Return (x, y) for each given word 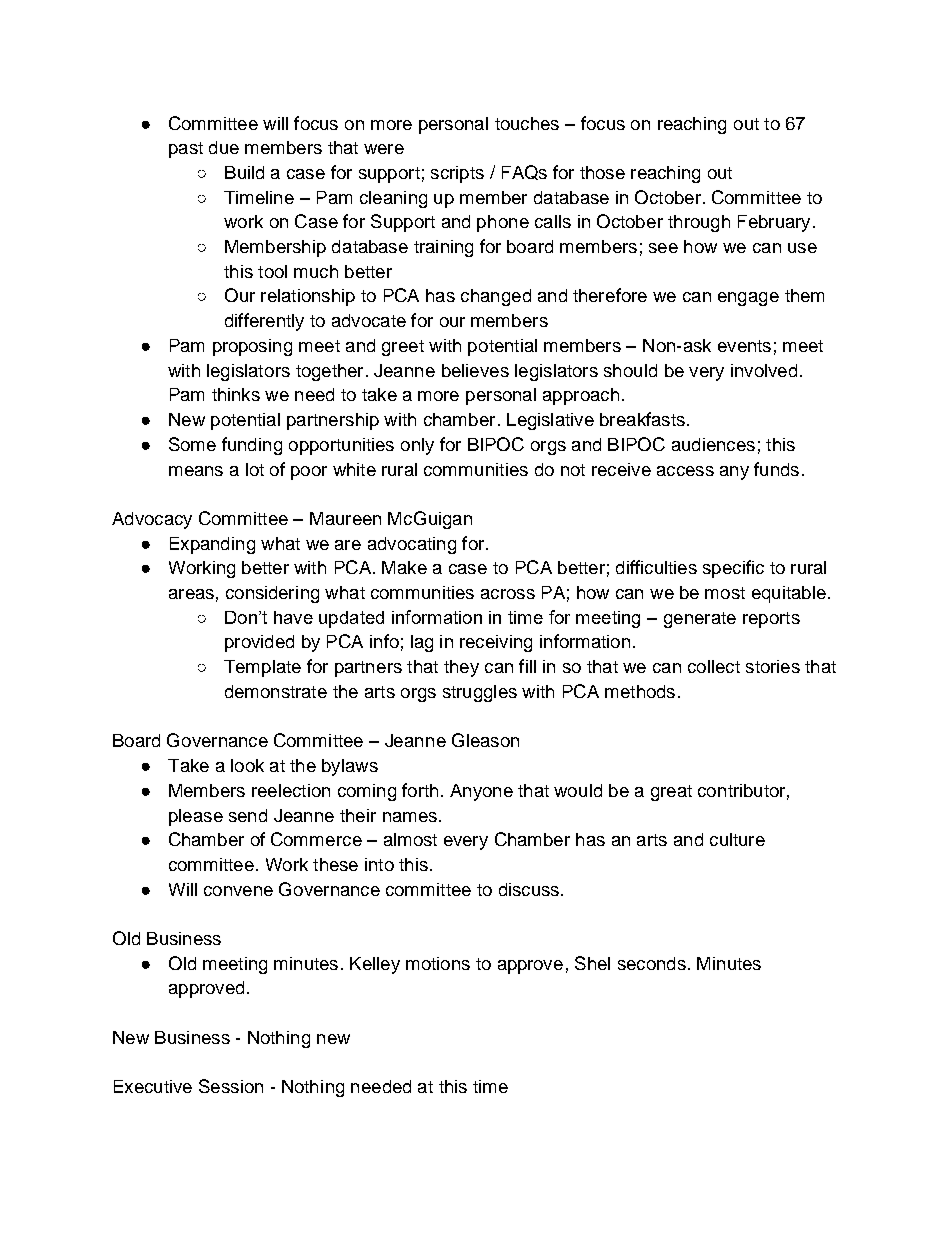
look (247, 765)
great (671, 793)
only (417, 446)
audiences (713, 444)
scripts (457, 174)
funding (252, 446)
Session (231, 1086)
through (699, 223)
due (224, 147)
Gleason (485, 740)
